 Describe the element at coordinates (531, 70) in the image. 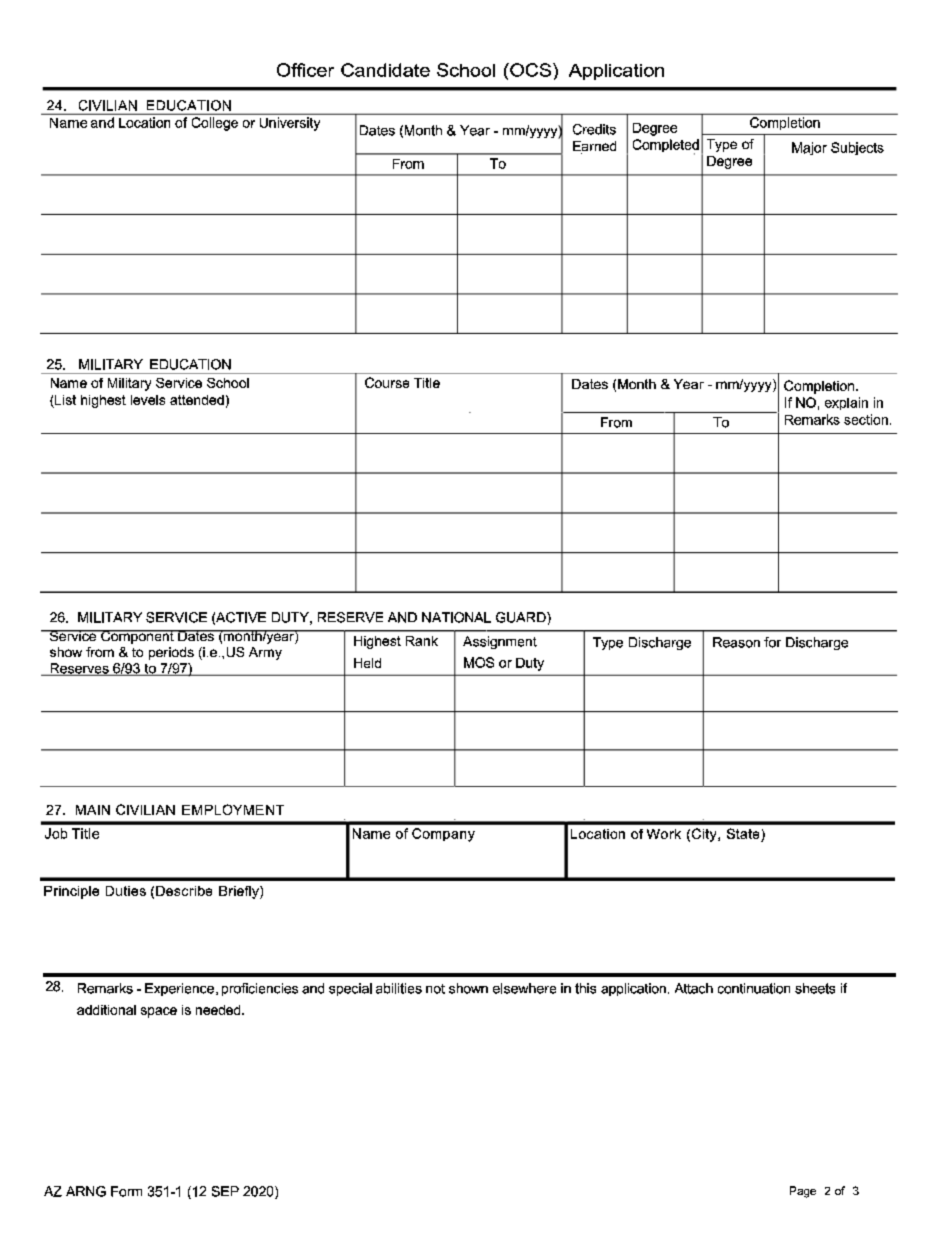

I see `OCS` at that location.
